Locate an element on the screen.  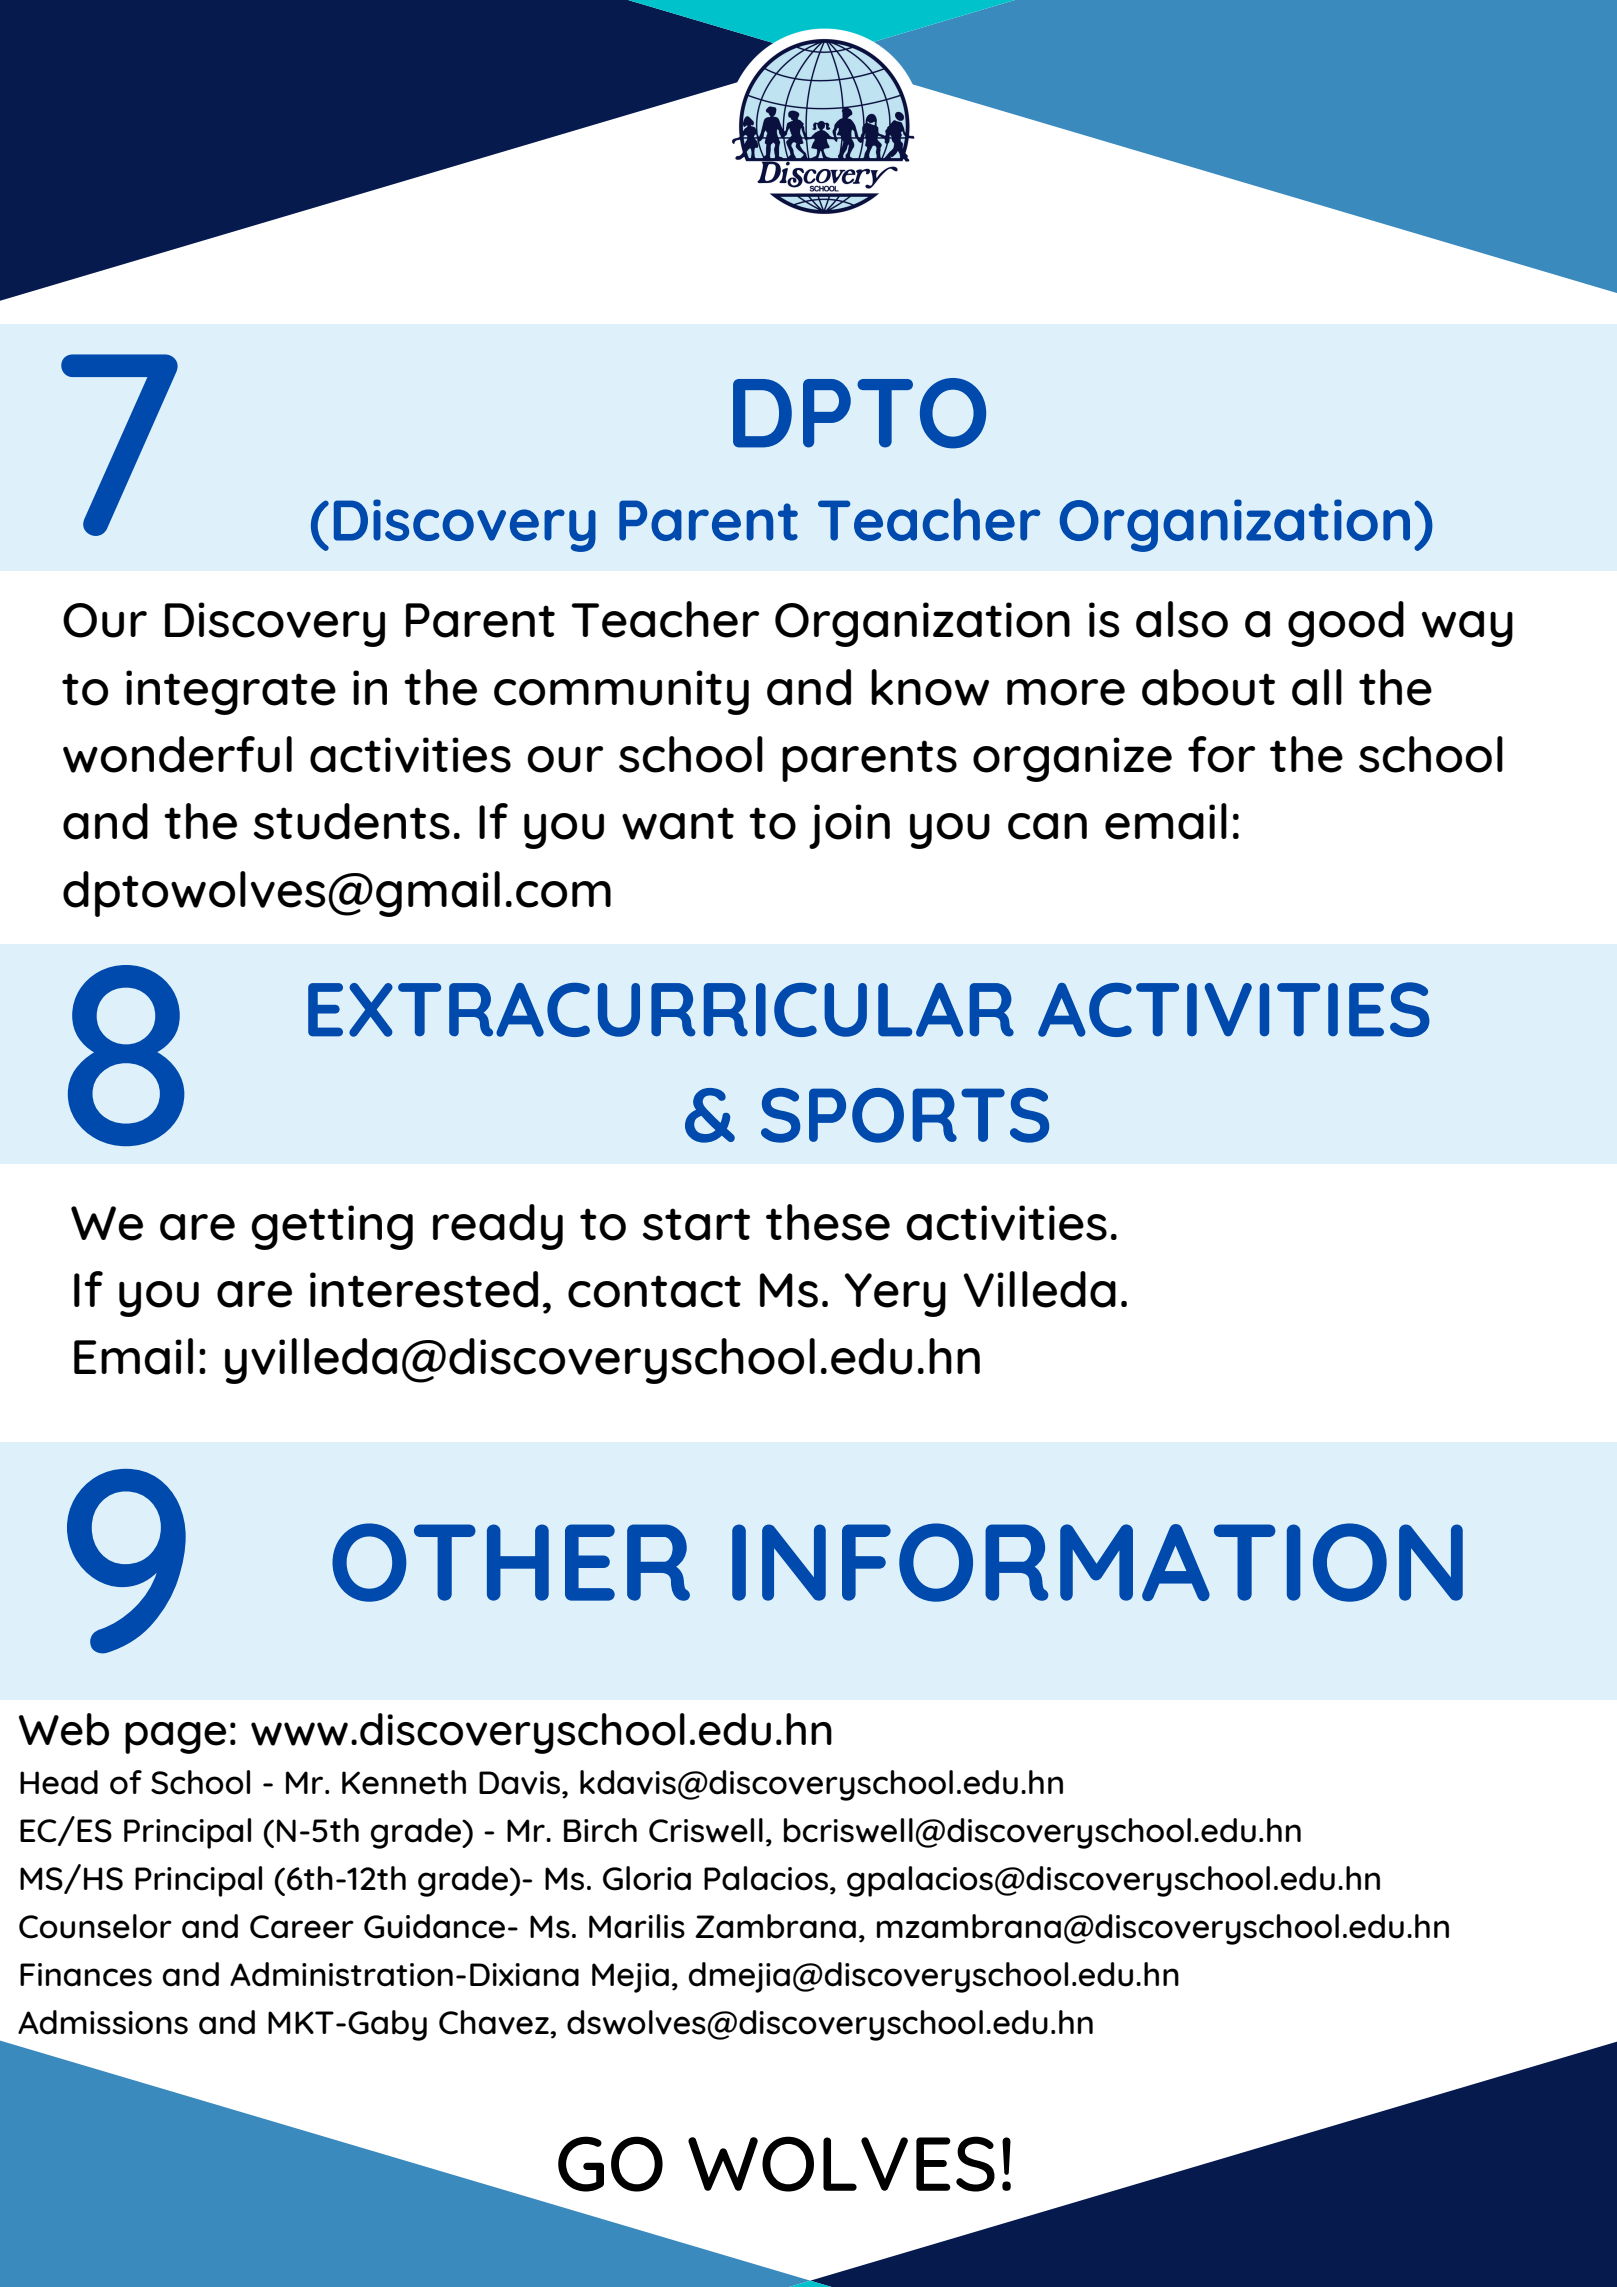
can is located at coordinates (1047, 826).
